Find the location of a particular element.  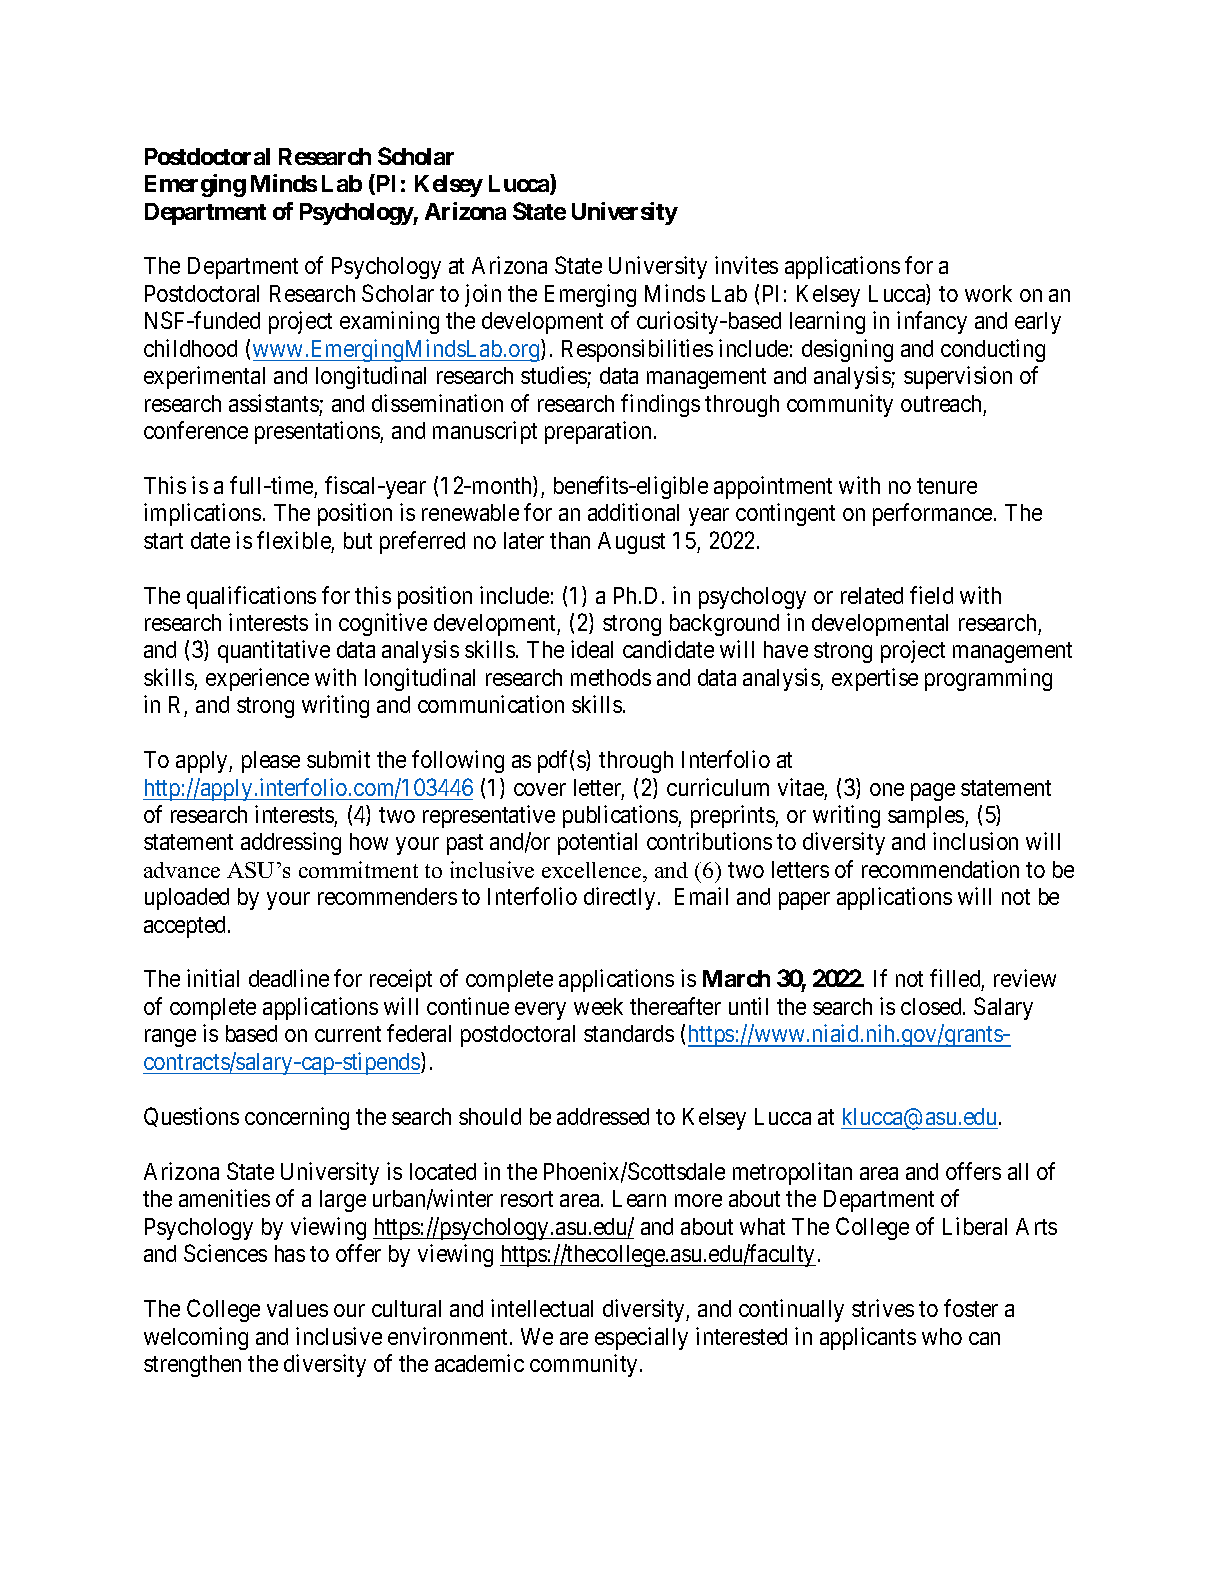

addressed is located at coordinates (603, 1116).
